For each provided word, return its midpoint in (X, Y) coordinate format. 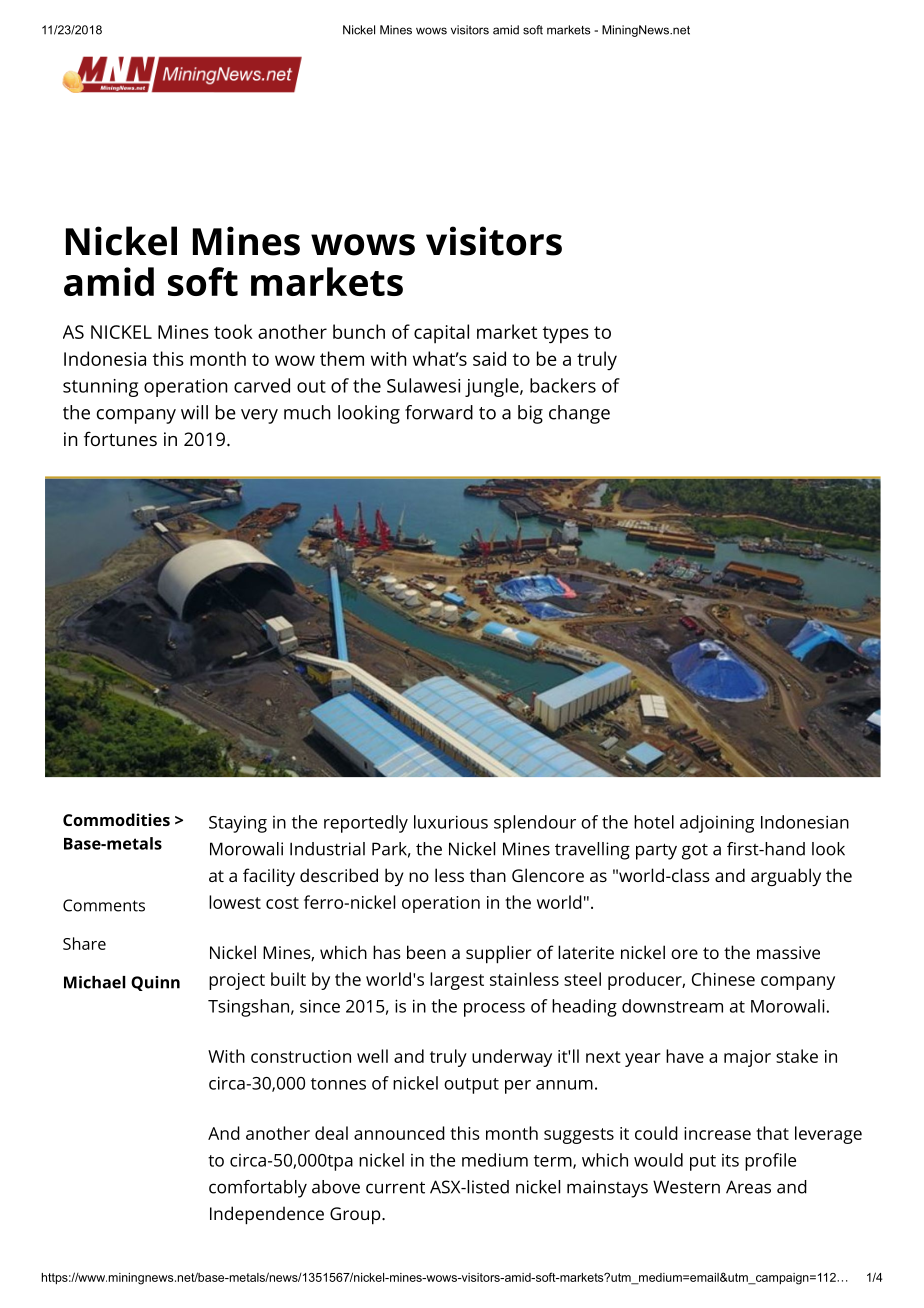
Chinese (723, 979)
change (579, 414)
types (566, 335)
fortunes (120, 438)
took (233, 331)
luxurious (451, 822)
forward (439, 412)
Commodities (116, 819)
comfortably (258, 1189)
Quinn (155, 983)
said (489, 358)
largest (457, 981)
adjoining (717, 824)
